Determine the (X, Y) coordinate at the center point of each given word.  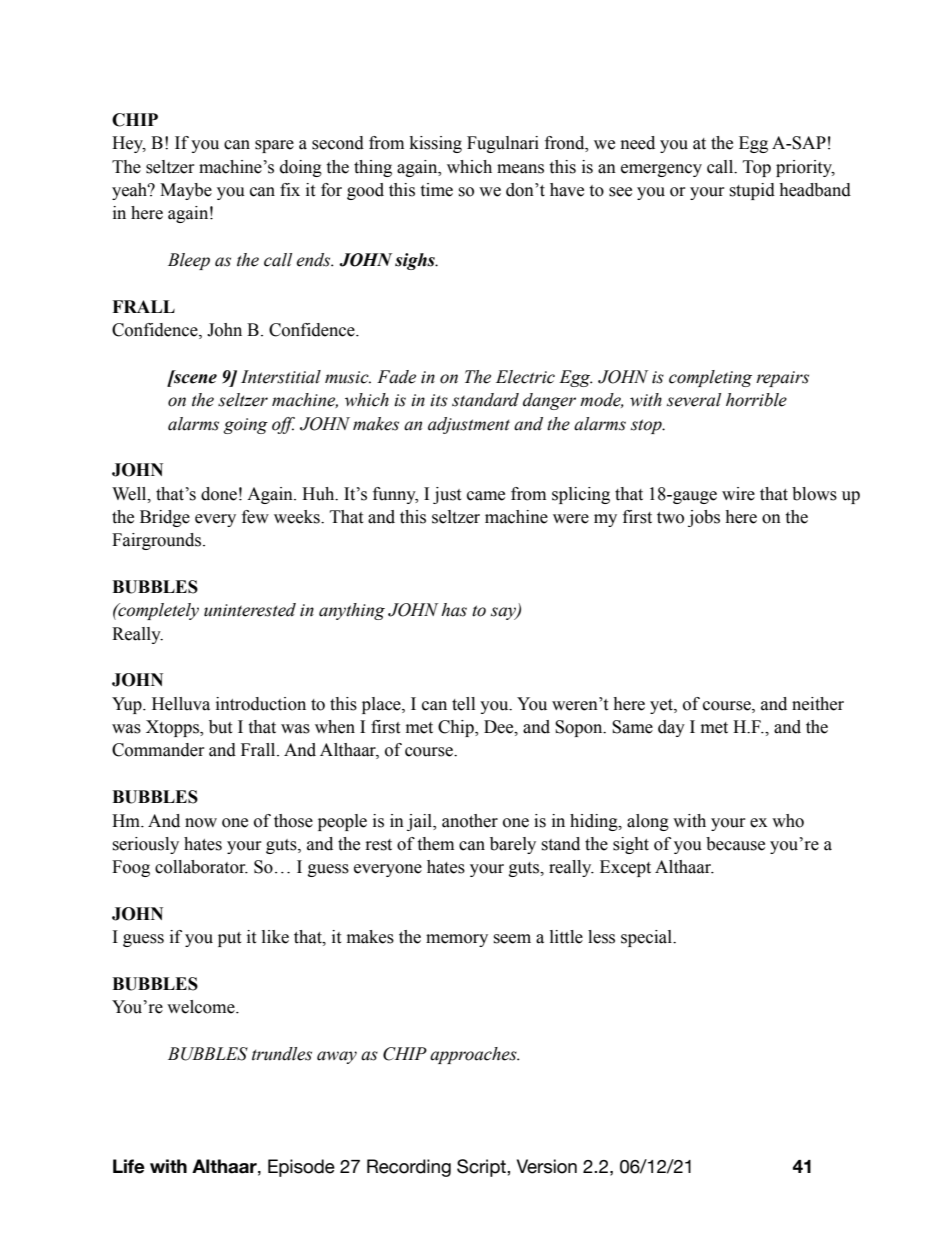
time (436, 190)
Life (129, 1166)
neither (818, 704)
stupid (752, 191)
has (454, 610)
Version (547, 1166)
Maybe (186, 191)
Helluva (181, 704)
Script (482, 1168)
